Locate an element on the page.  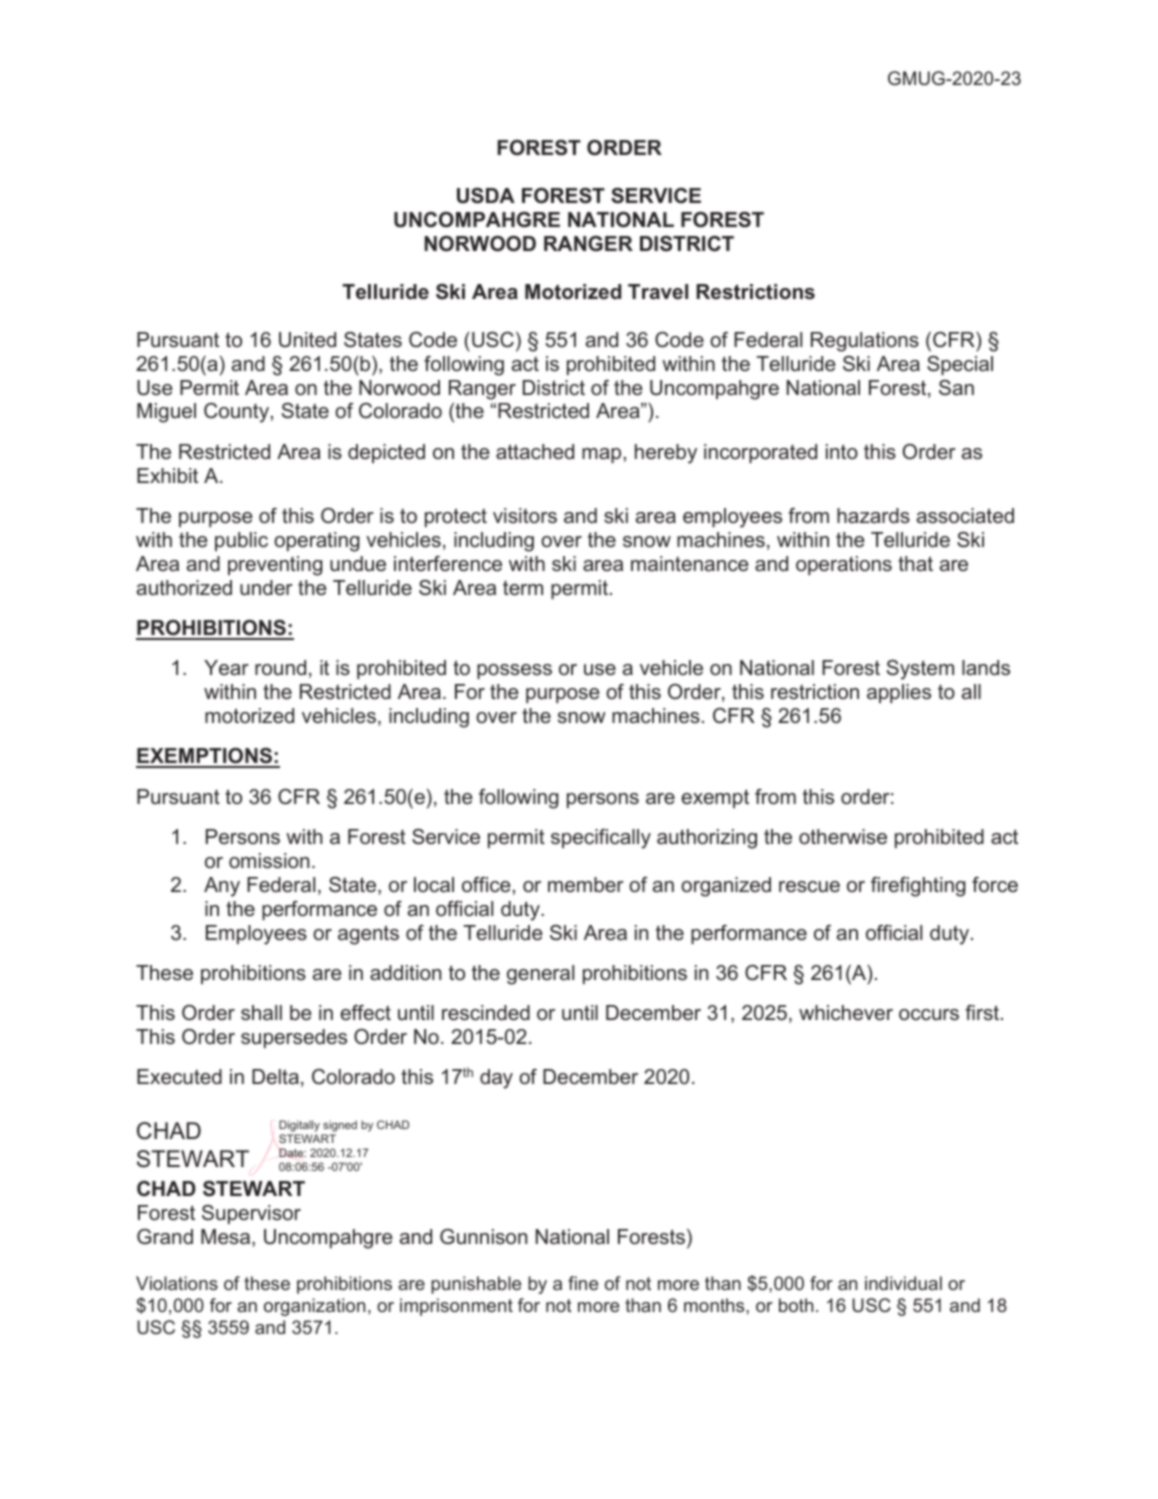
fine is located at coordinates (583, 1283).
